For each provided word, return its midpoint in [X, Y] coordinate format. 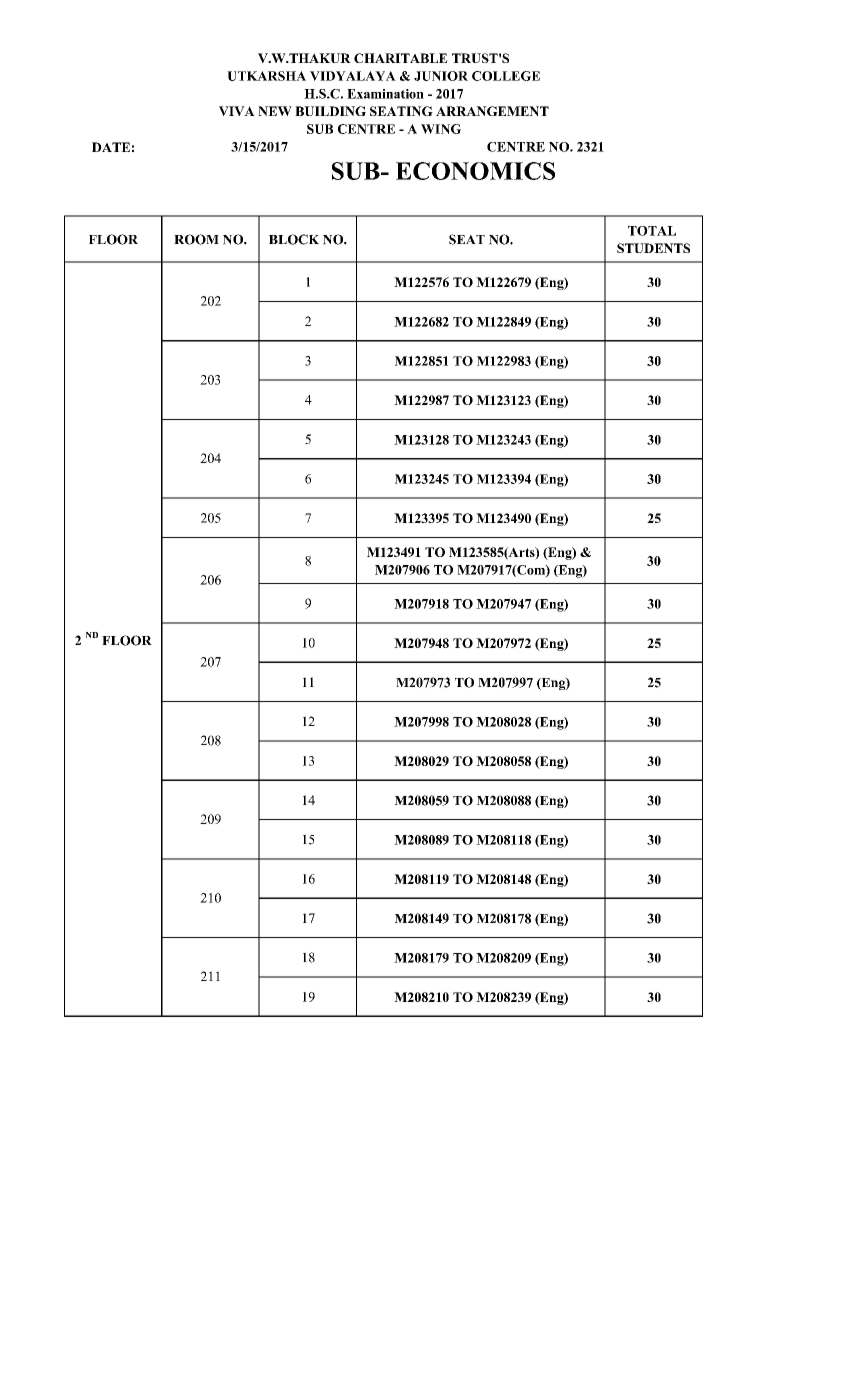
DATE [111, 147]
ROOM [196, 239]
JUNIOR [441, 76]
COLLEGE [506, 76]
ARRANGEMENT [492, 111]
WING [441, 129]
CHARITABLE [401, 58]
